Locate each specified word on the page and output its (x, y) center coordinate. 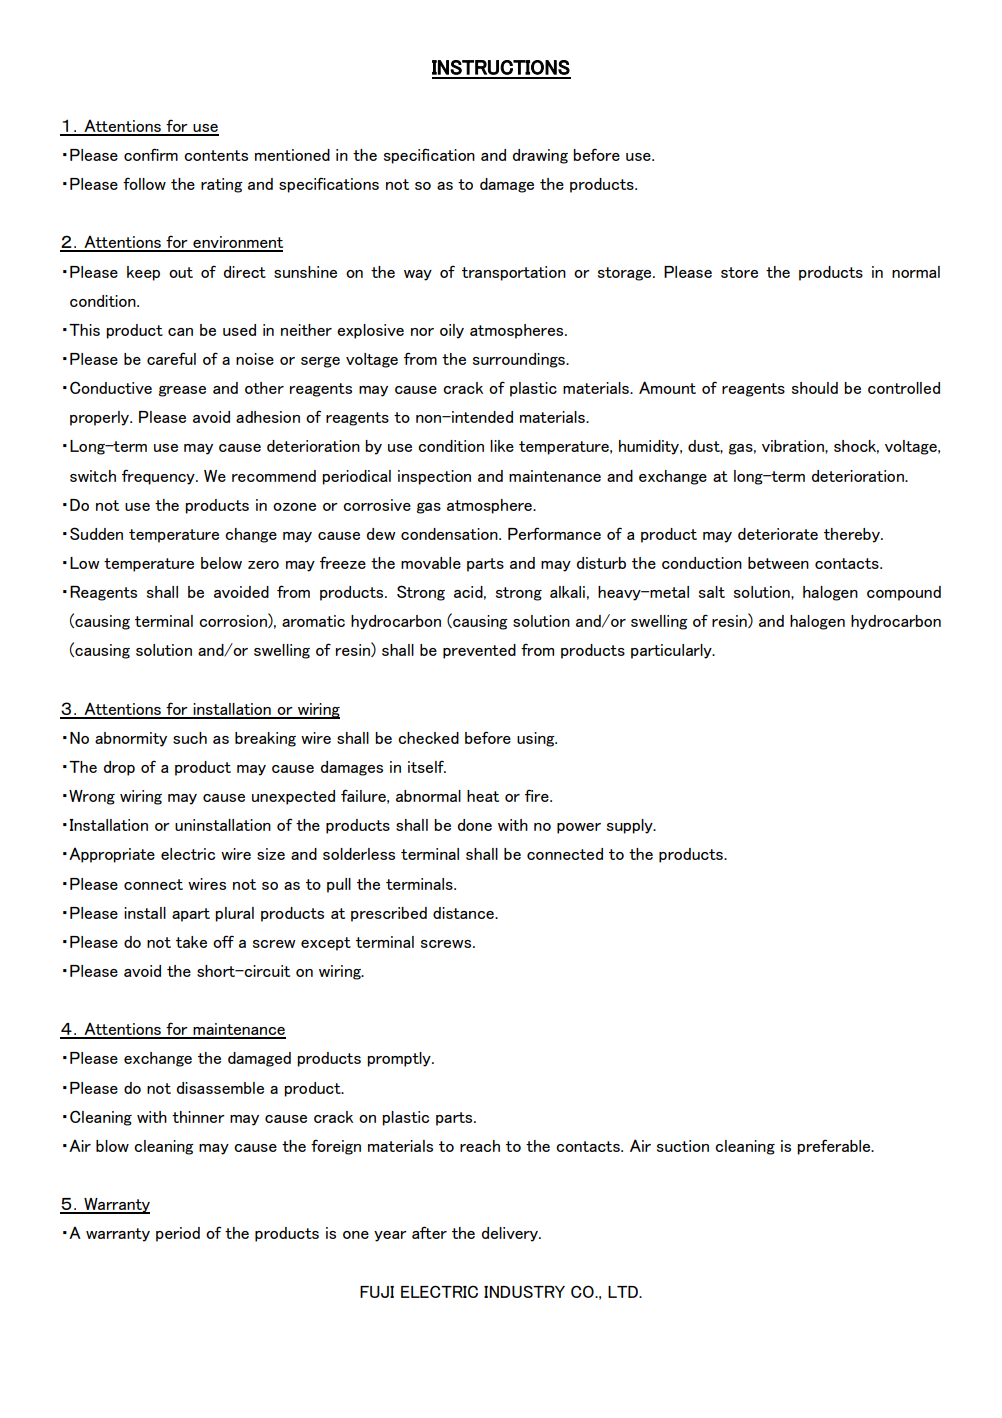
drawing (540, 156)
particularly (672, 651)
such (190, 738)
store (739, 272)
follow (144, 183)
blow (112, 1146)
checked (428, 738)
